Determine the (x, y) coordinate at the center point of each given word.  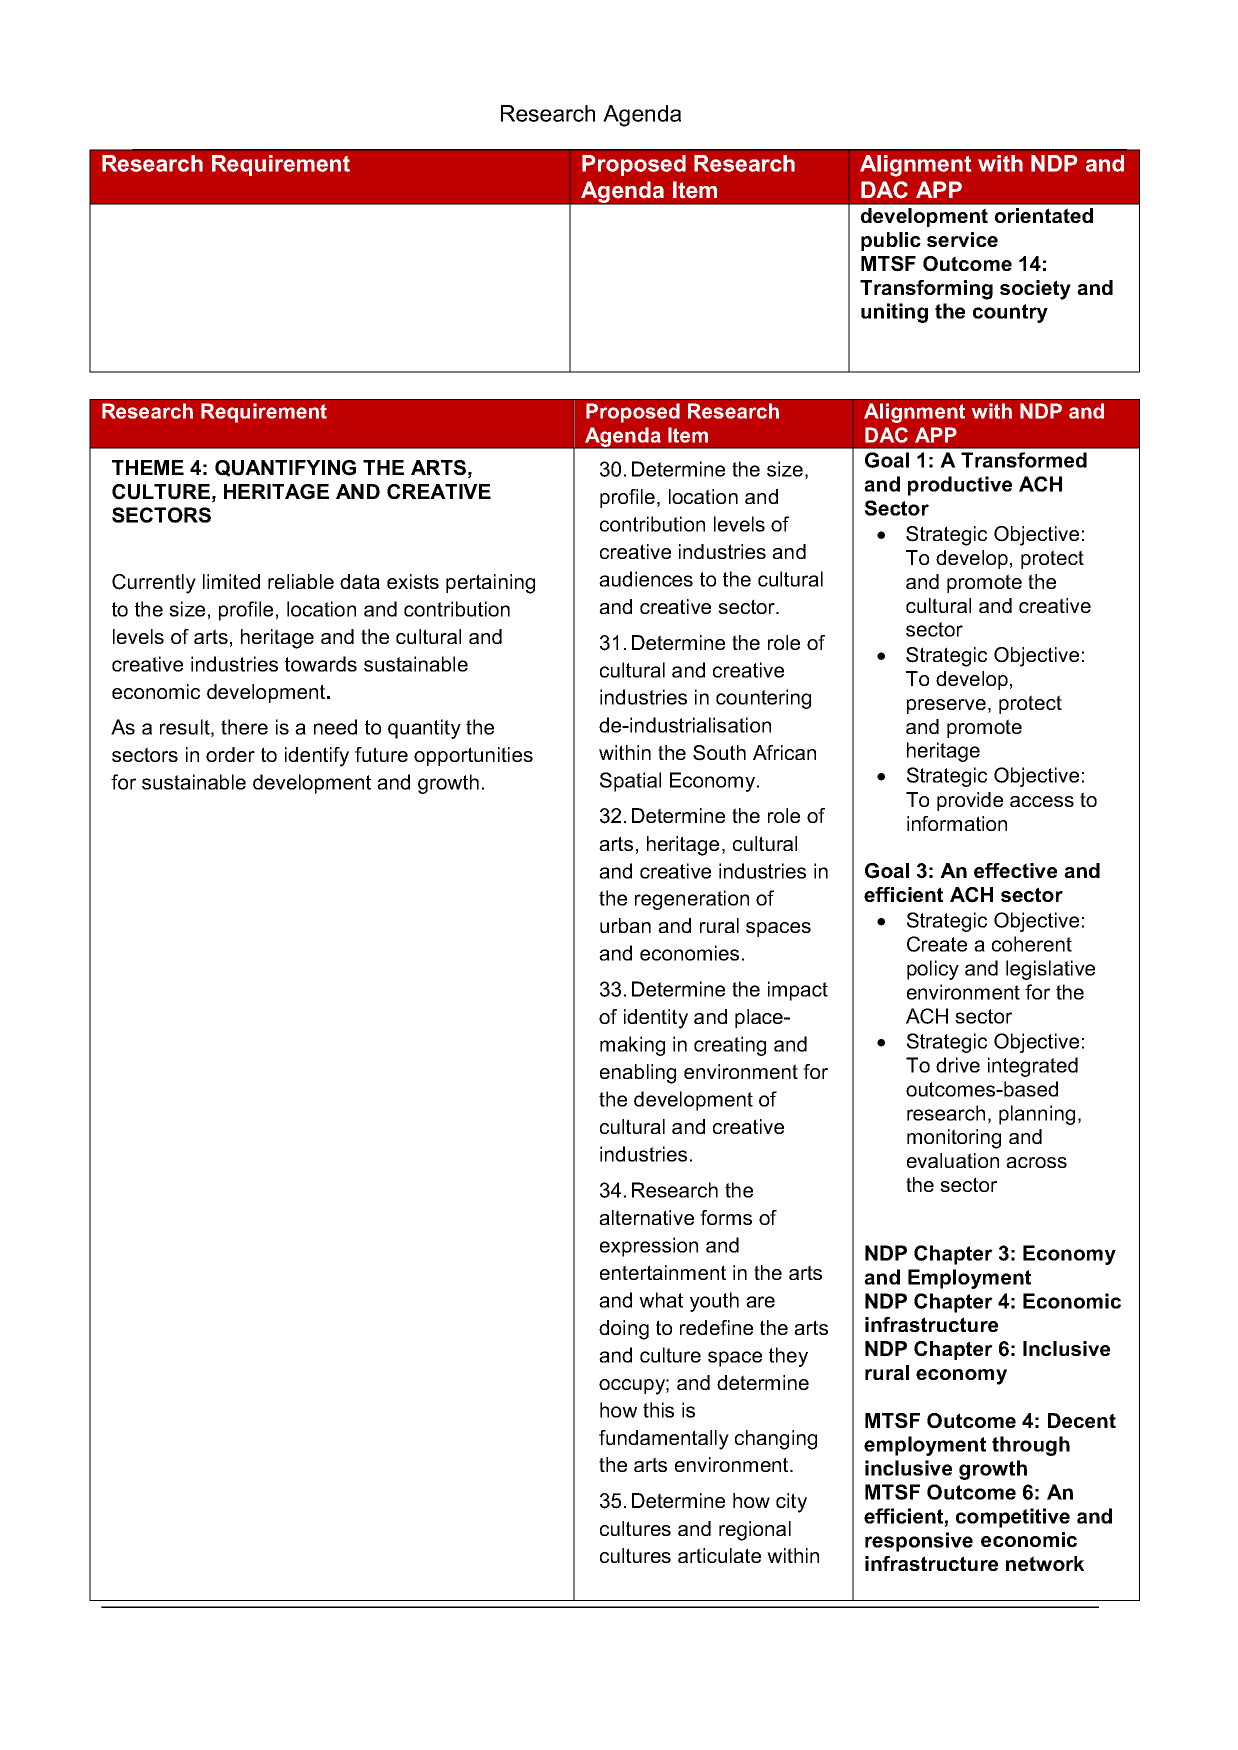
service (962, 239)
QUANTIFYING (285, 468)
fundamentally (664, 1440)
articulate (719, 1555)
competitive (1013, 1518)
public (891, 241)
